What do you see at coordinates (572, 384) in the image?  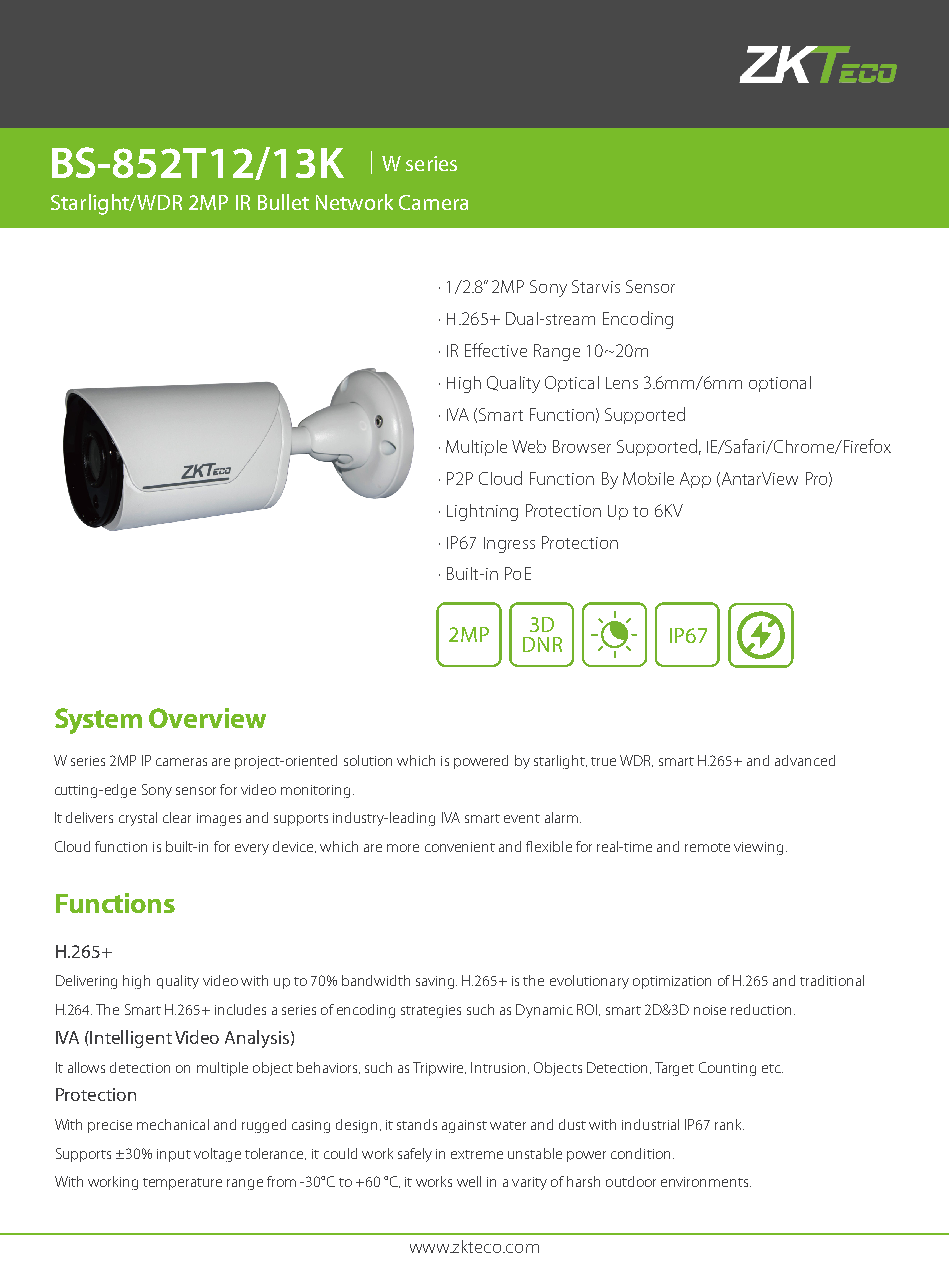 I see `Optical` at bounding box center [572, 384].
